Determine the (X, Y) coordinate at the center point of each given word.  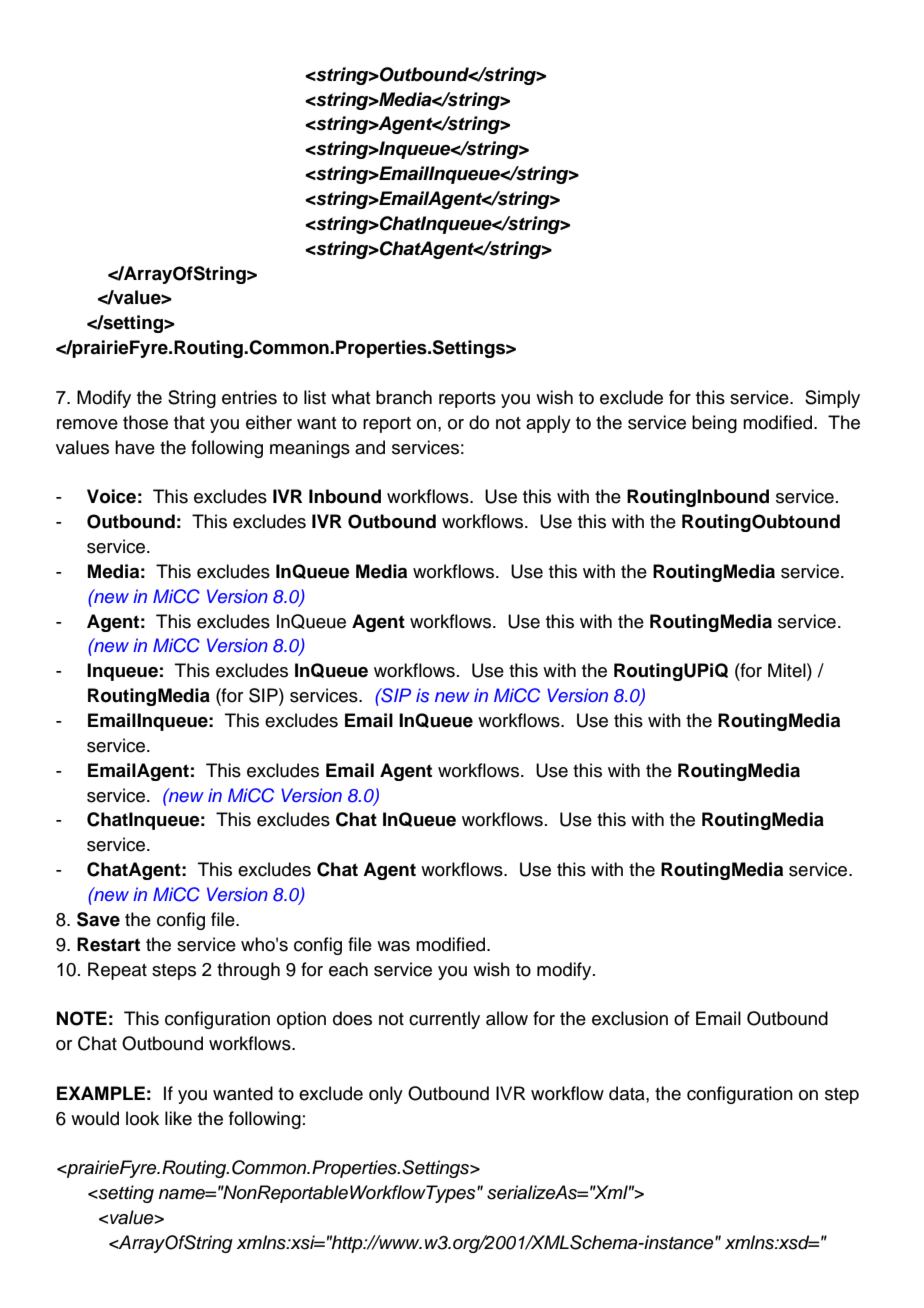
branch (404, 397)
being (714, 424)
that (189, 422)
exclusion (630, 1018)
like (178, 1118)
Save (98, 919)
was (393, 946)
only (386, 1095)
